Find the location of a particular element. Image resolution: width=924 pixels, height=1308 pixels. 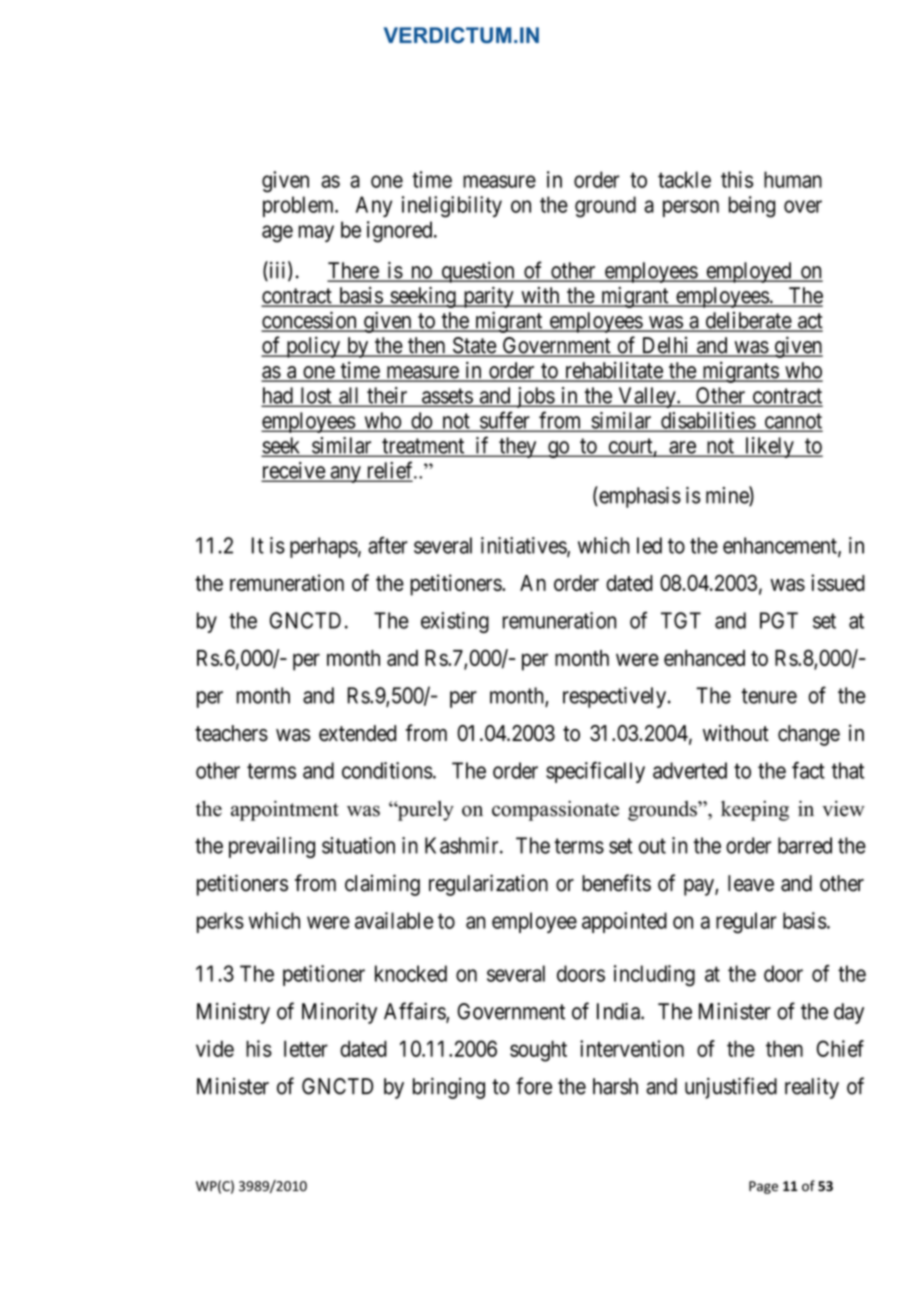

they is located at coordinates (518, 447).
